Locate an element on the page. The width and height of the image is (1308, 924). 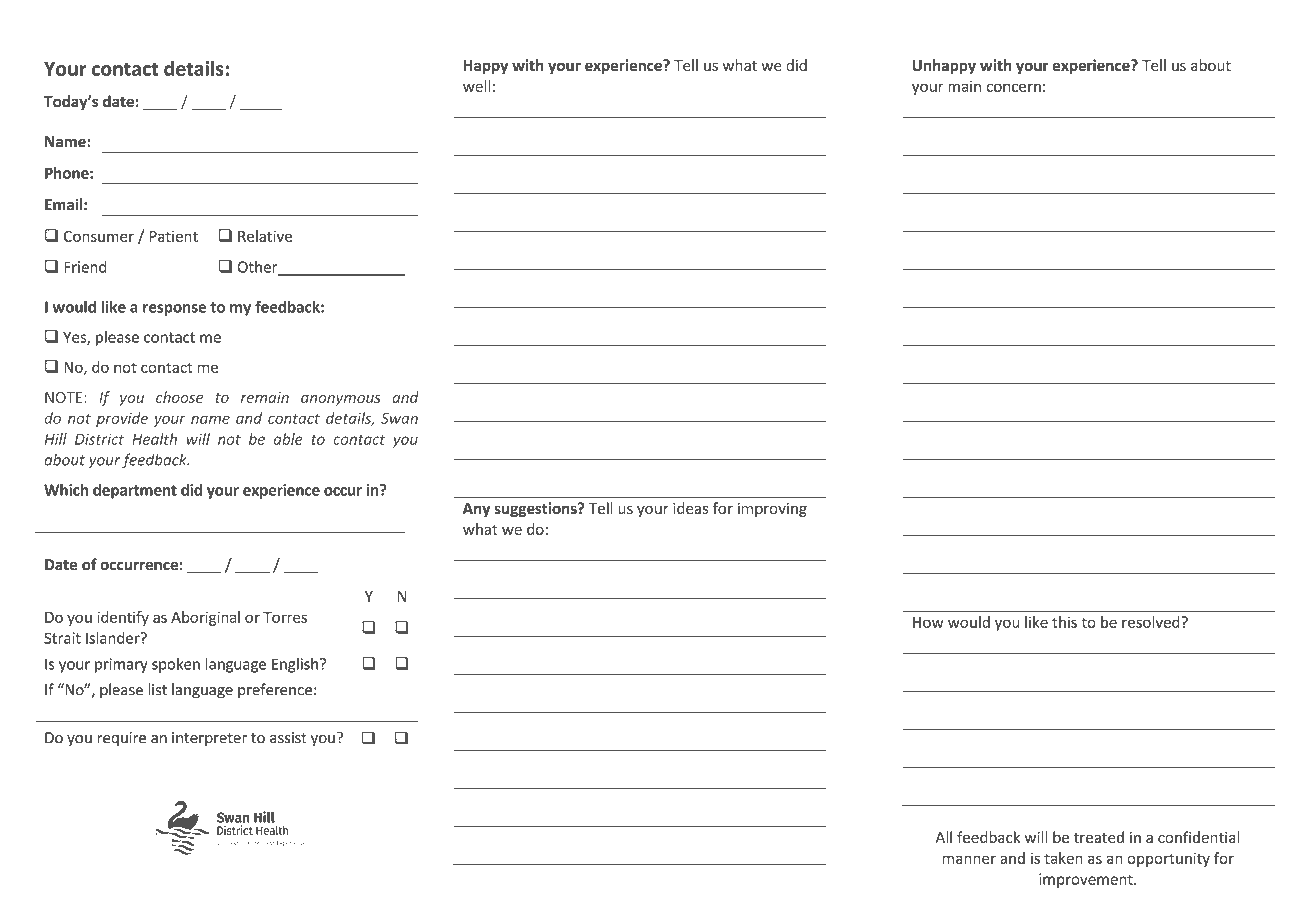
well is located at coordinates (476, 86).
